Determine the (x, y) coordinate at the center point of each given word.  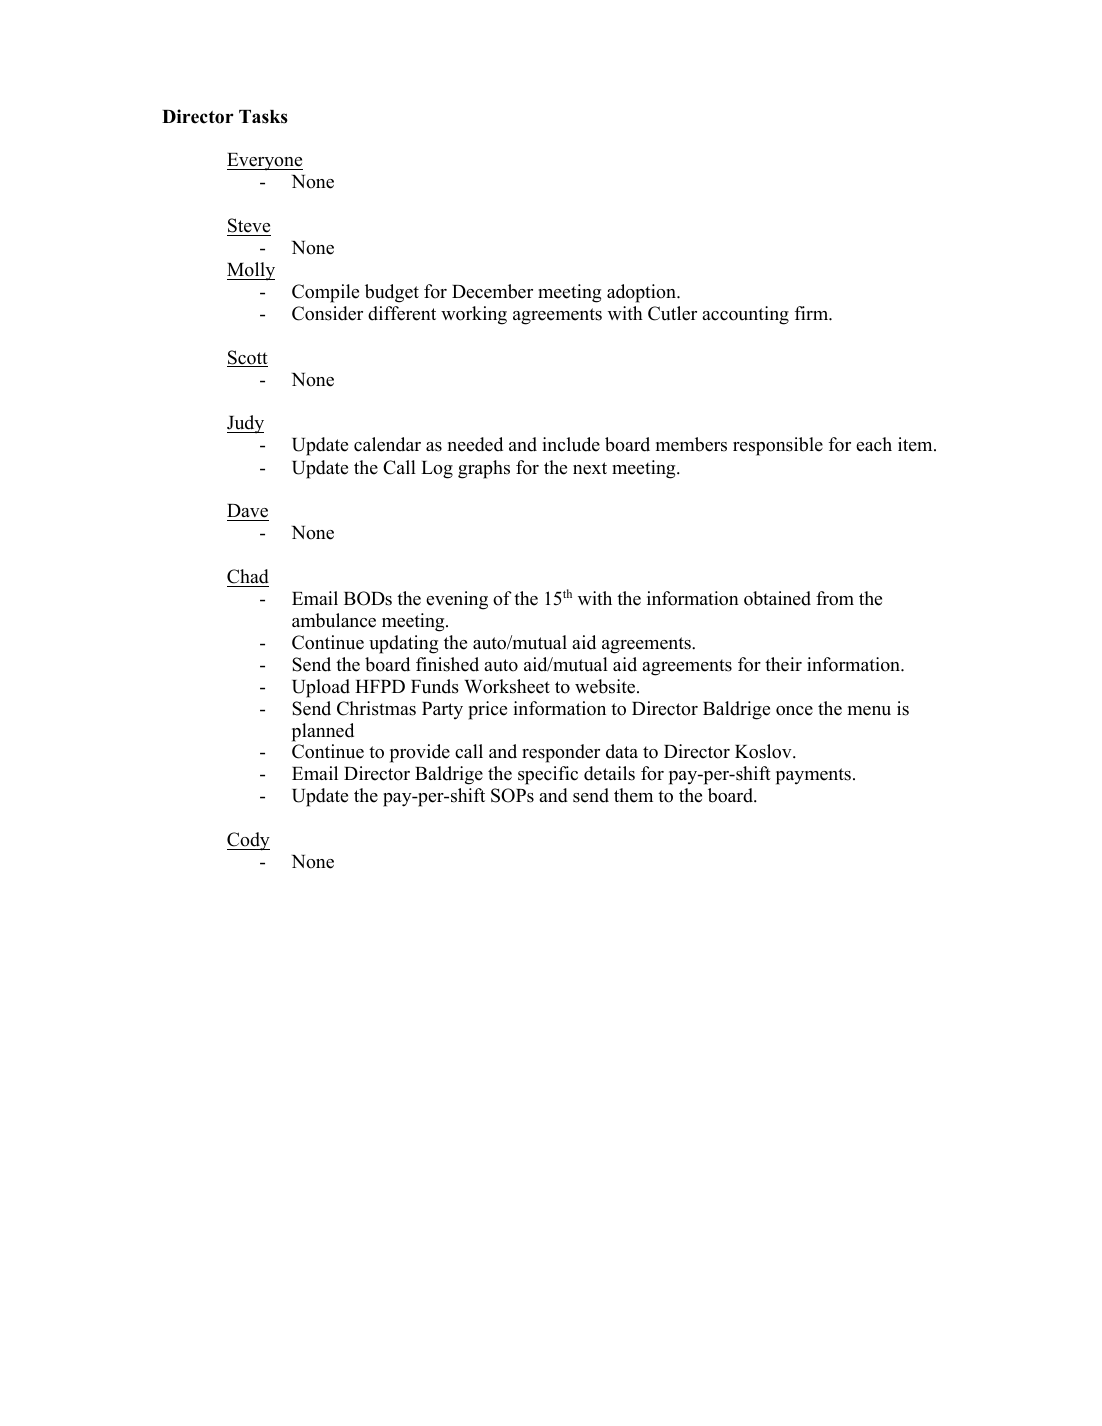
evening (457, 600)
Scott (247, 358)
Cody (248, 841)
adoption (642, 293)
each (874, 444)
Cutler (672, 313)
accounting (745, 315)
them (633, 795)
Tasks (263, 117)
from (835, 598)
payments (813, 776)
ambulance (334, 620)
